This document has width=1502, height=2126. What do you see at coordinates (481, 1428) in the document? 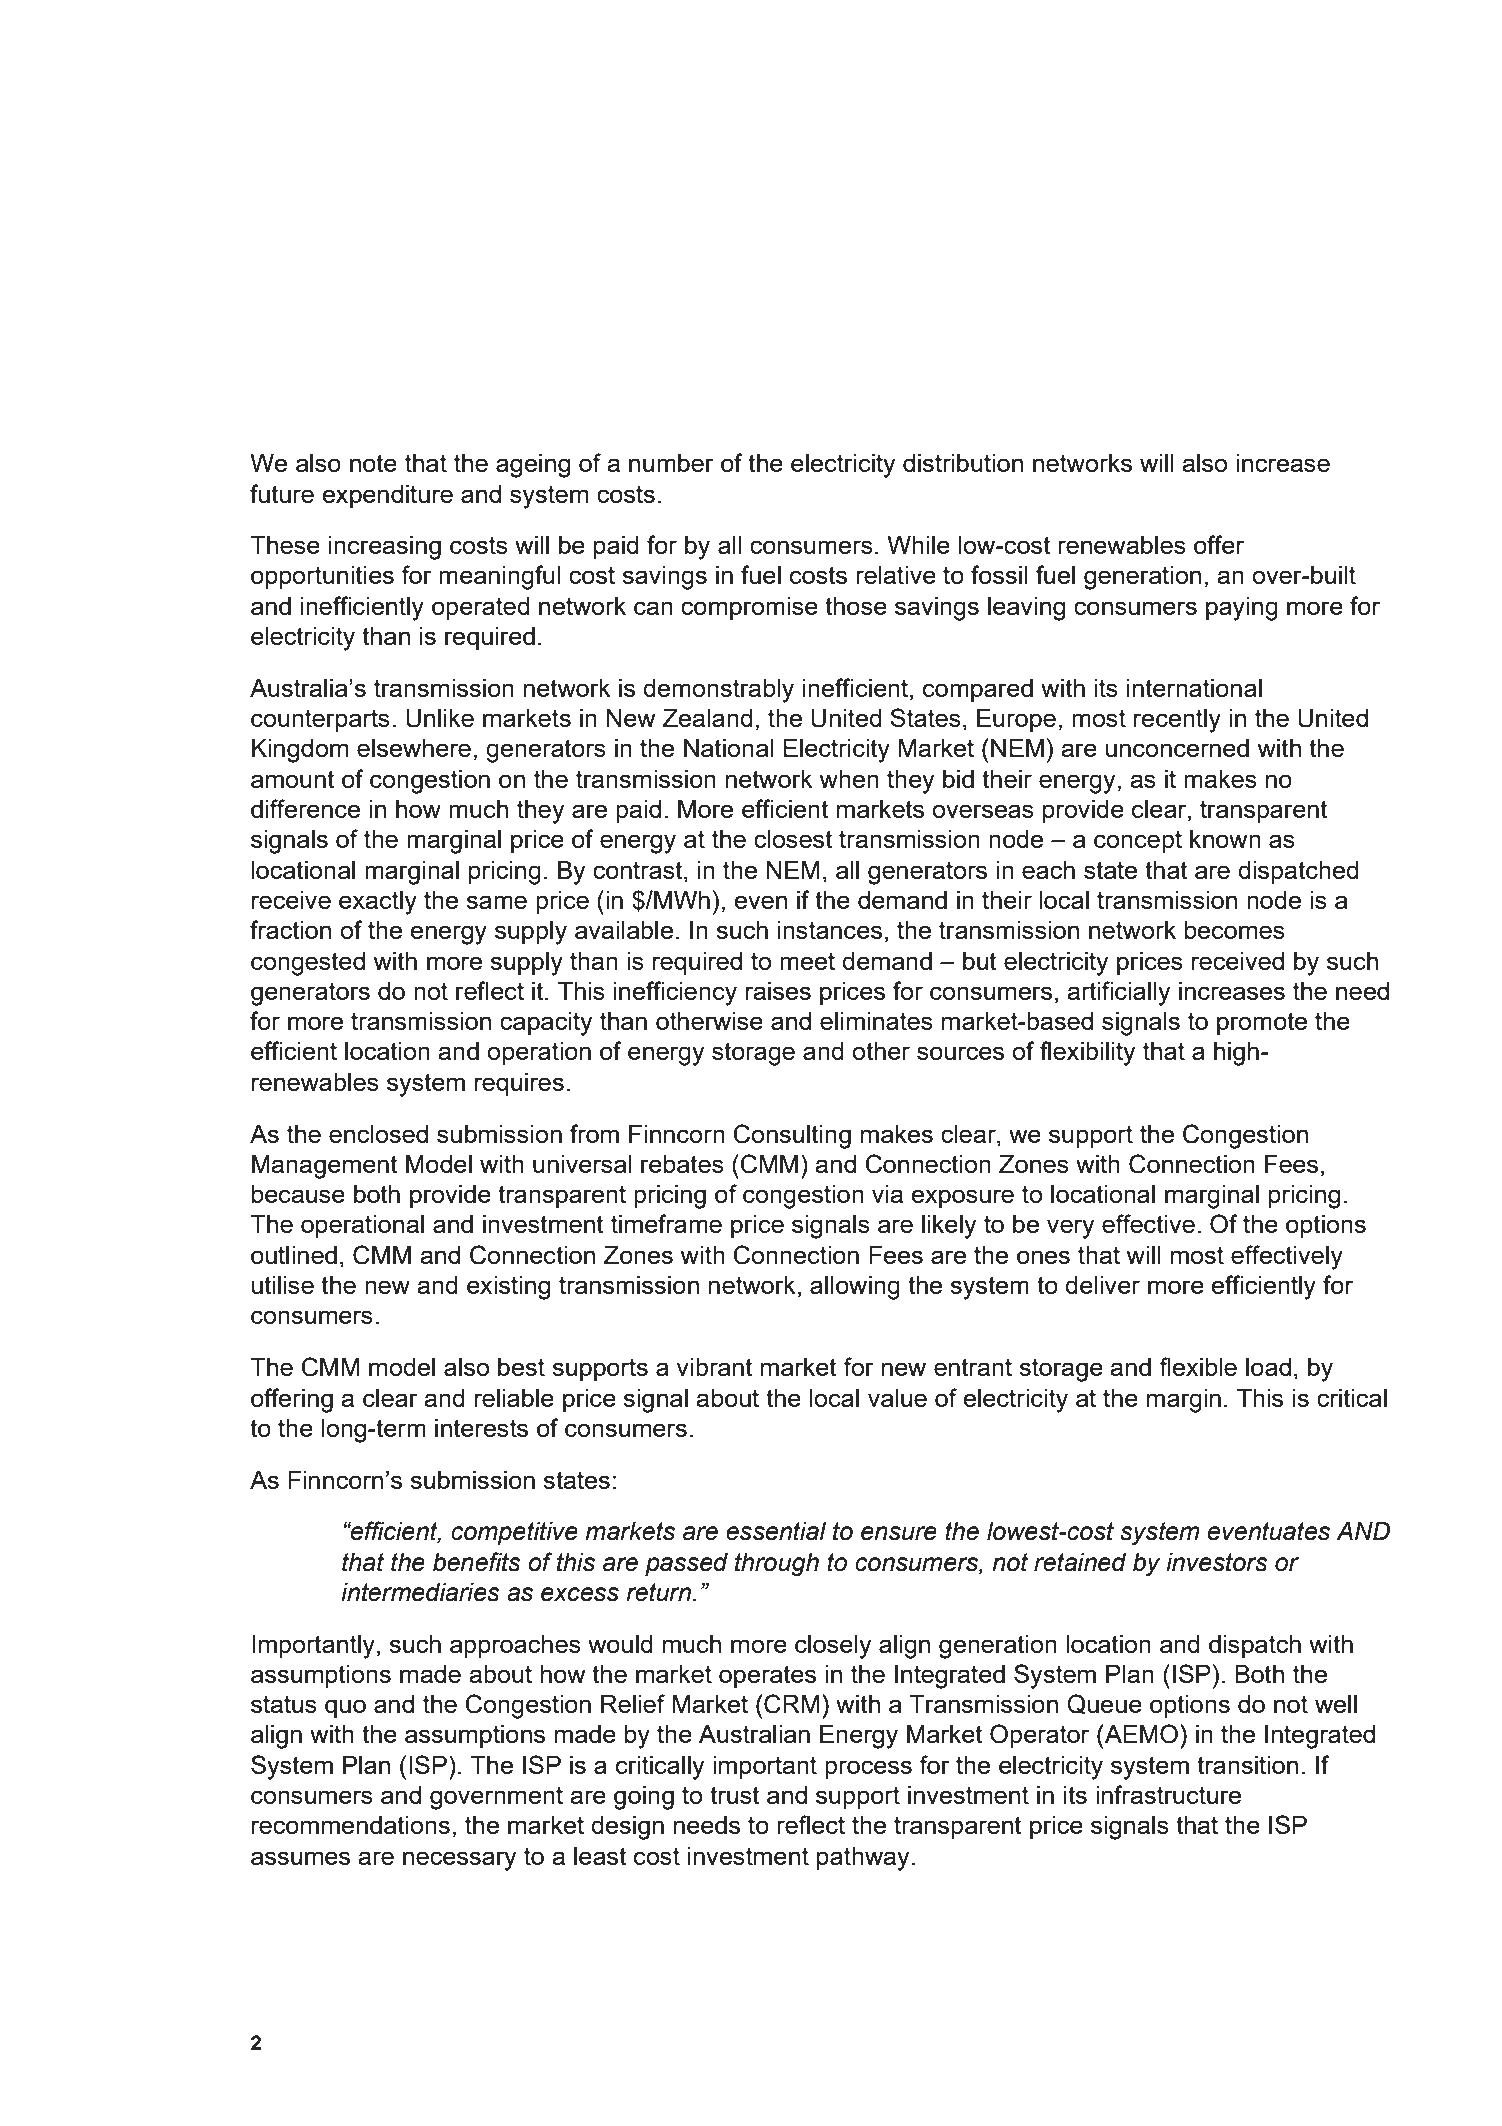
I see `interests` at bounding box center [481, 1428].
